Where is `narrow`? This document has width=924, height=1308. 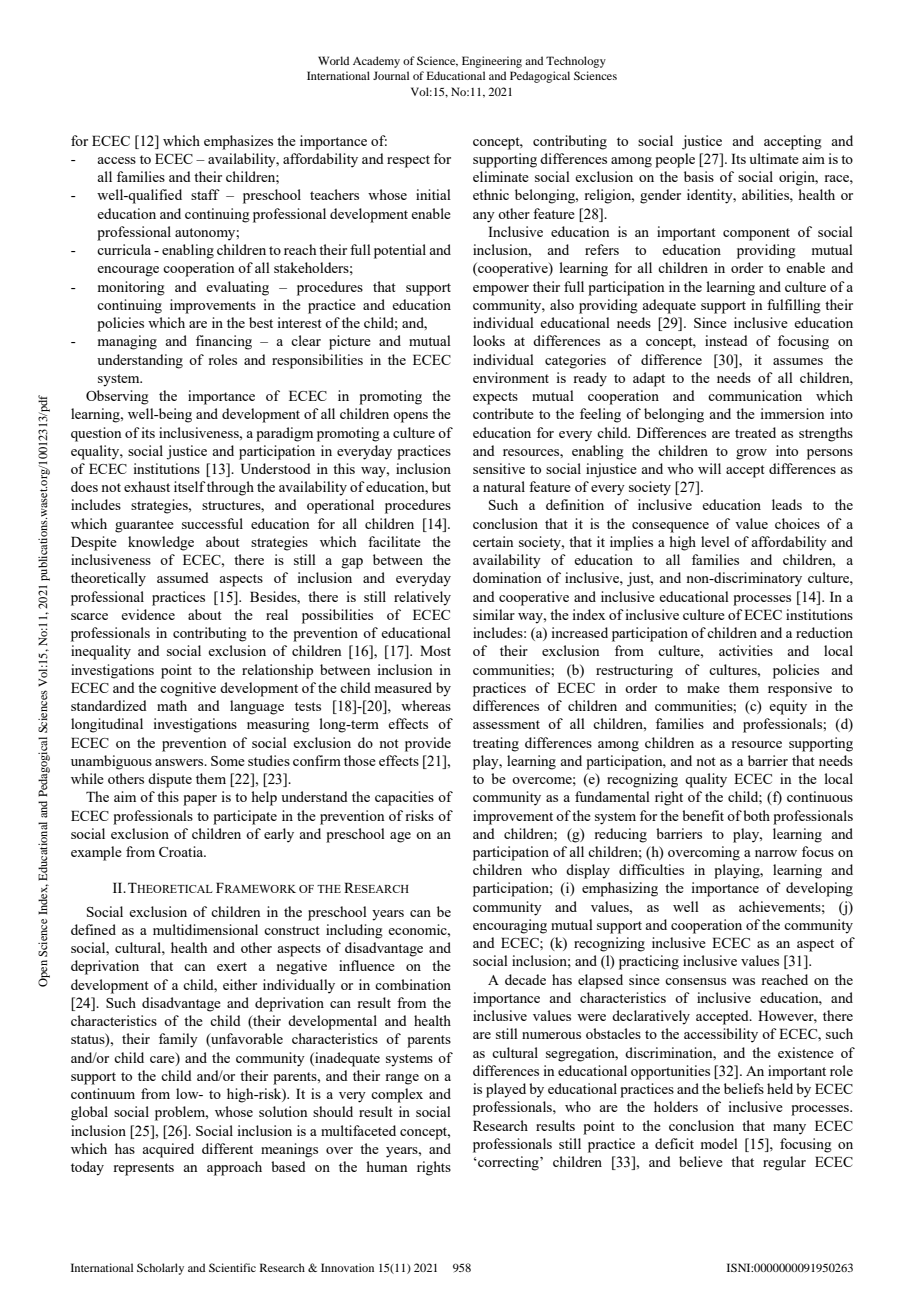 narrow is located at coordinates (776, 853).
